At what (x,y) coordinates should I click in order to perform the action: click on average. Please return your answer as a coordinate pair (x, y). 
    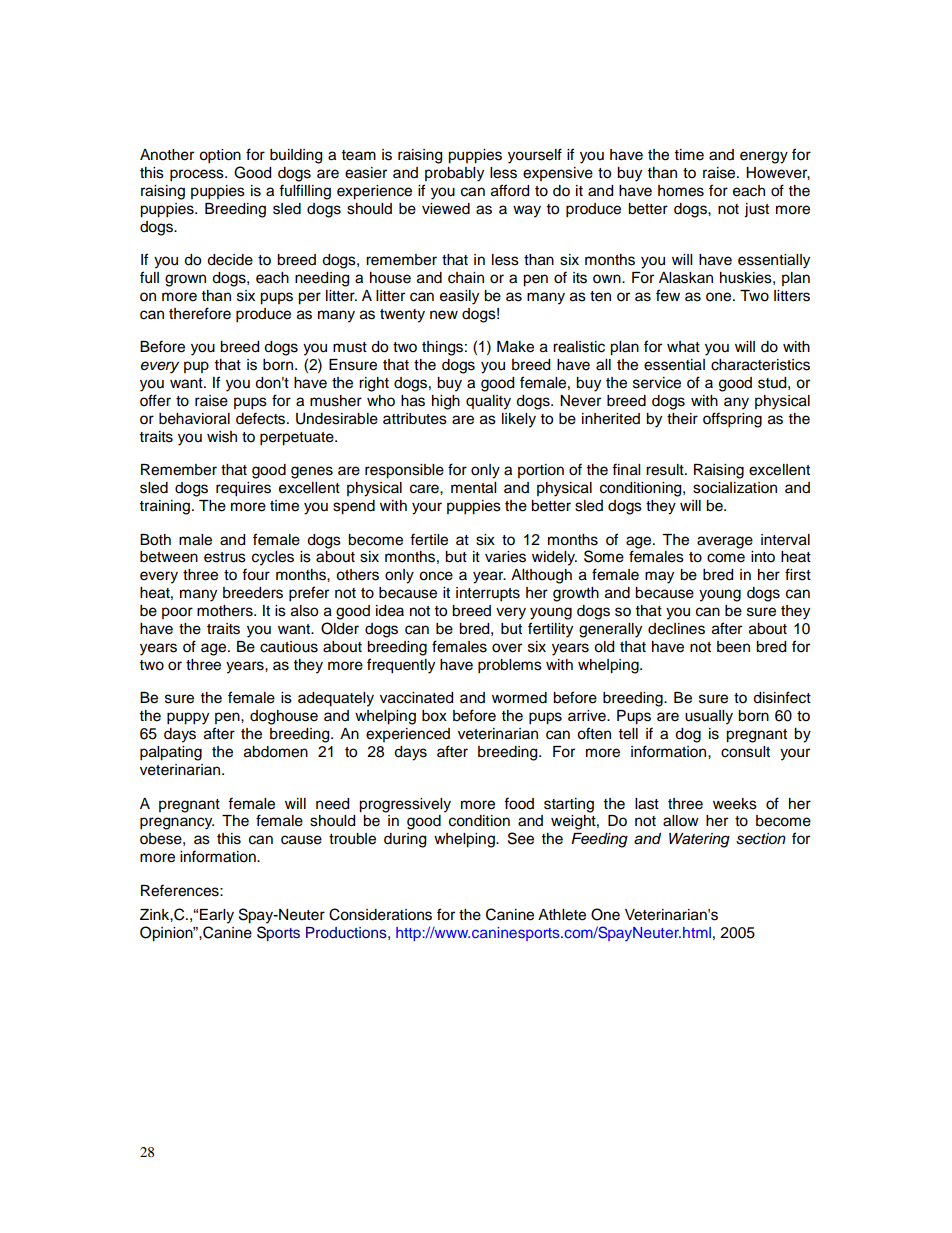
    Looking at the image, I should click on (725, 542).
